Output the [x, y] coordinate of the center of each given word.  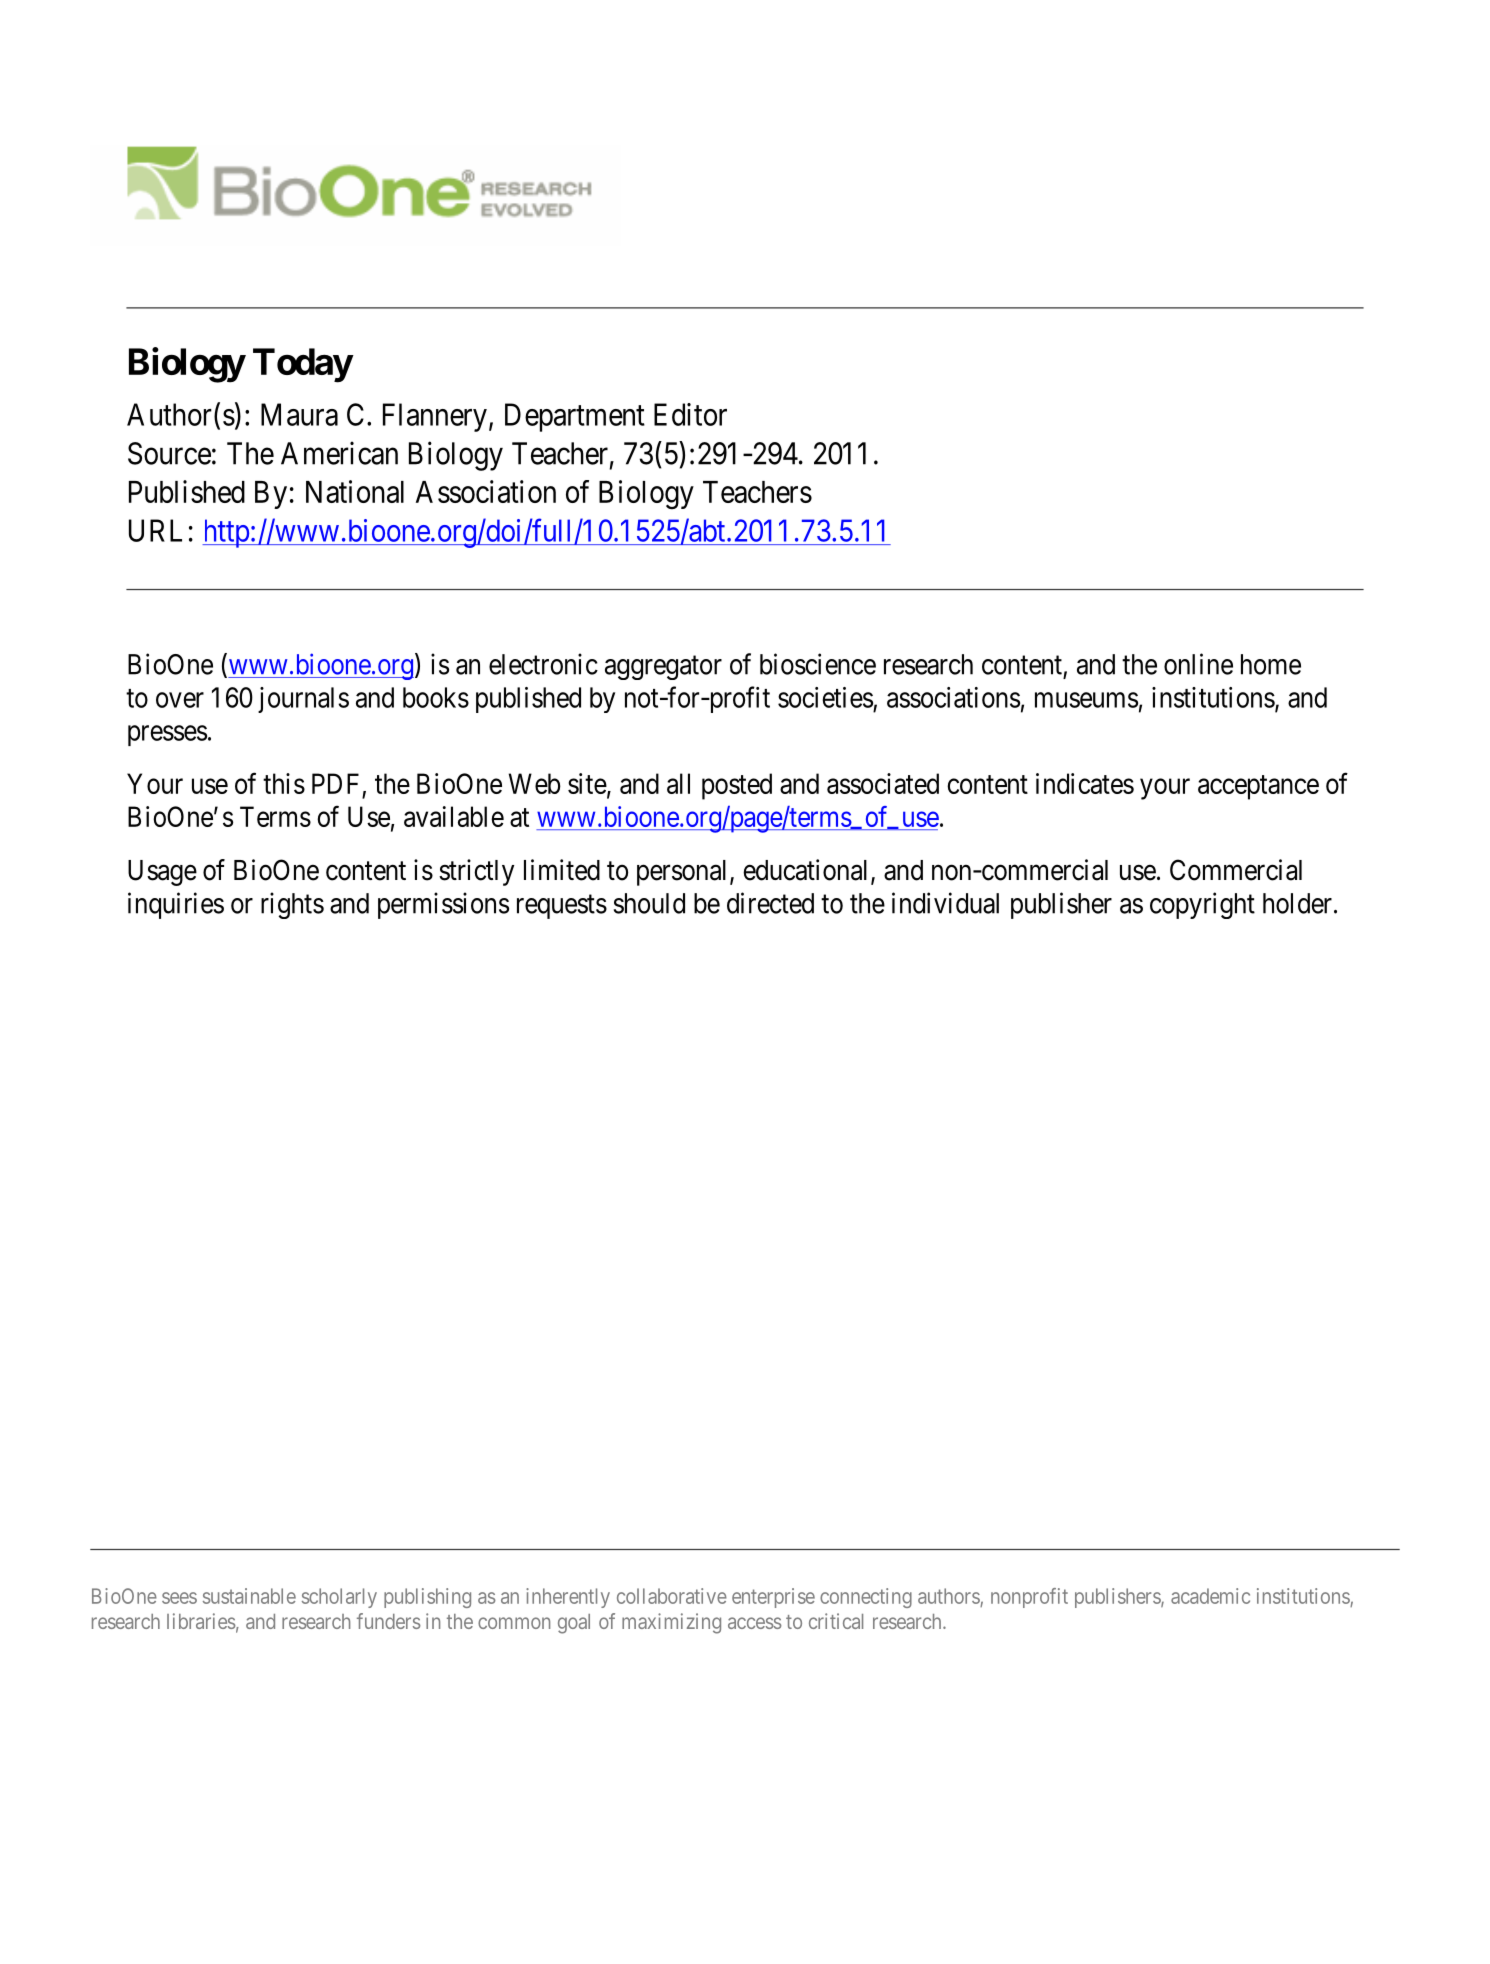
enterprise [773, 1598]
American [339, 453]
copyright [1202, 905]
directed [770, 903]
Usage [162, 873]
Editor [690, 414]
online [1198, 664]
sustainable [249, 1596]
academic [1210, 1596]
